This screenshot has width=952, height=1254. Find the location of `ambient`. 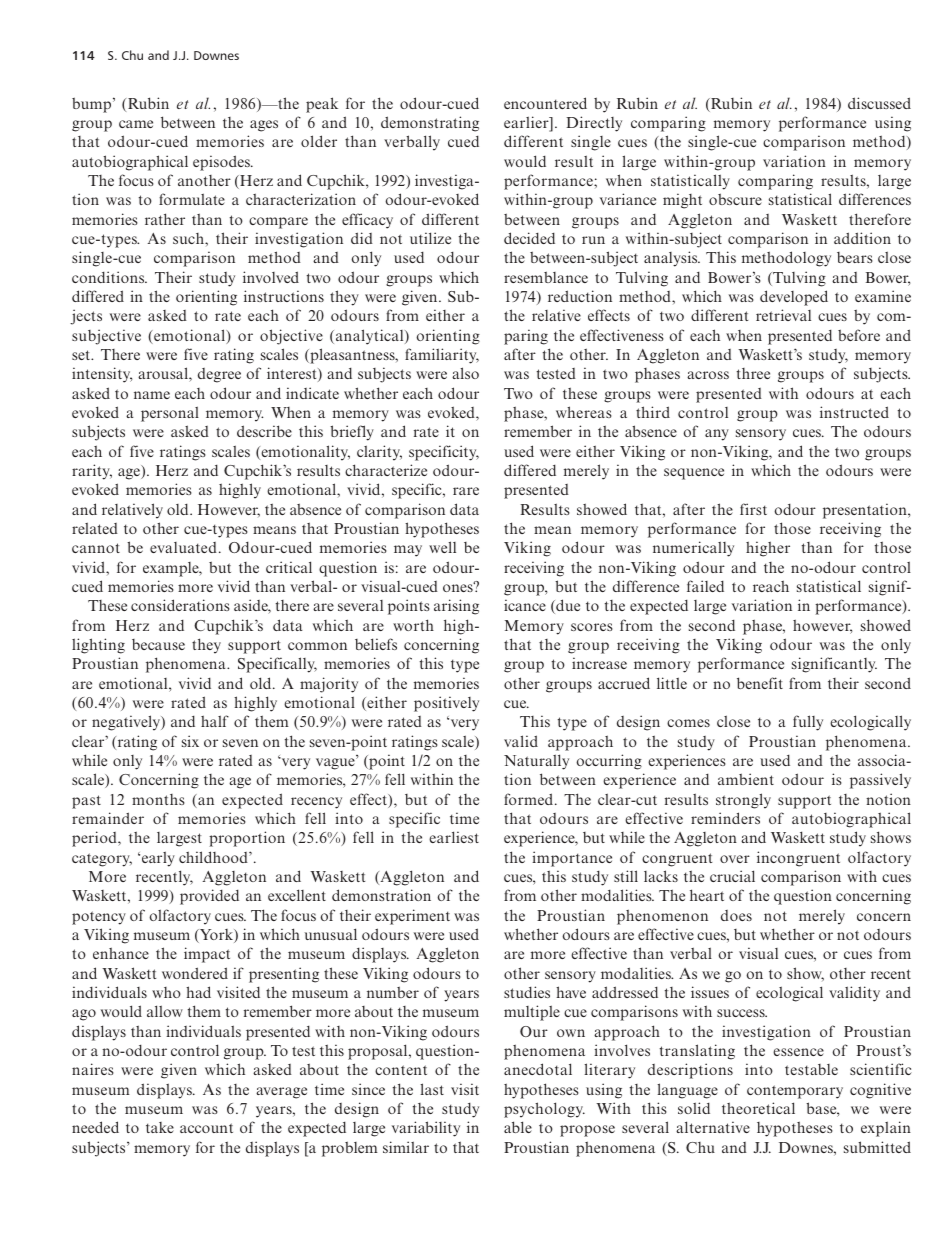

ambient is located at coordinates (746, 779).
